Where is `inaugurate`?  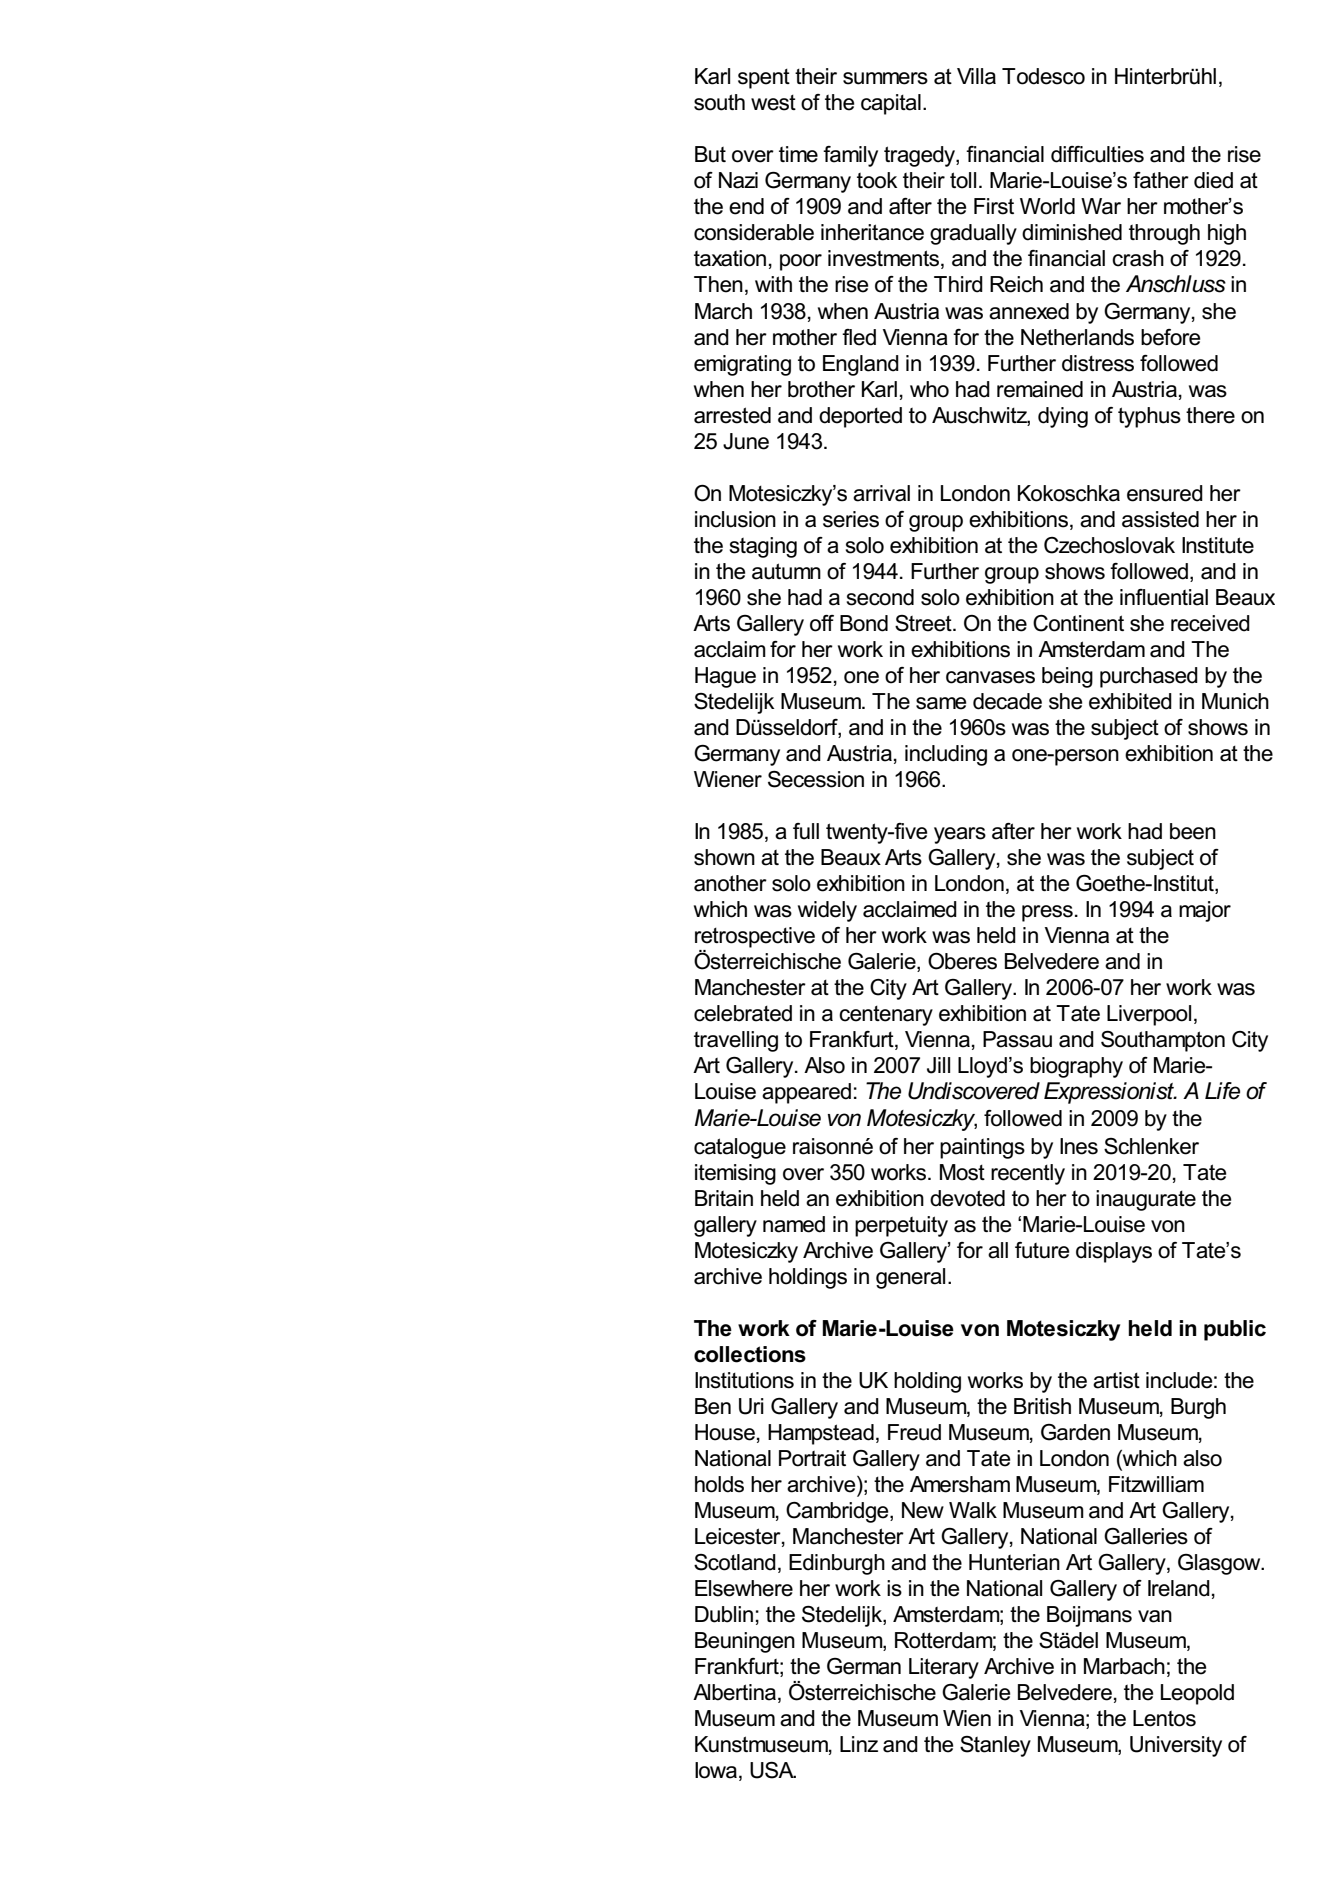 inaugurate is located at coordinates (1146, 1200).
